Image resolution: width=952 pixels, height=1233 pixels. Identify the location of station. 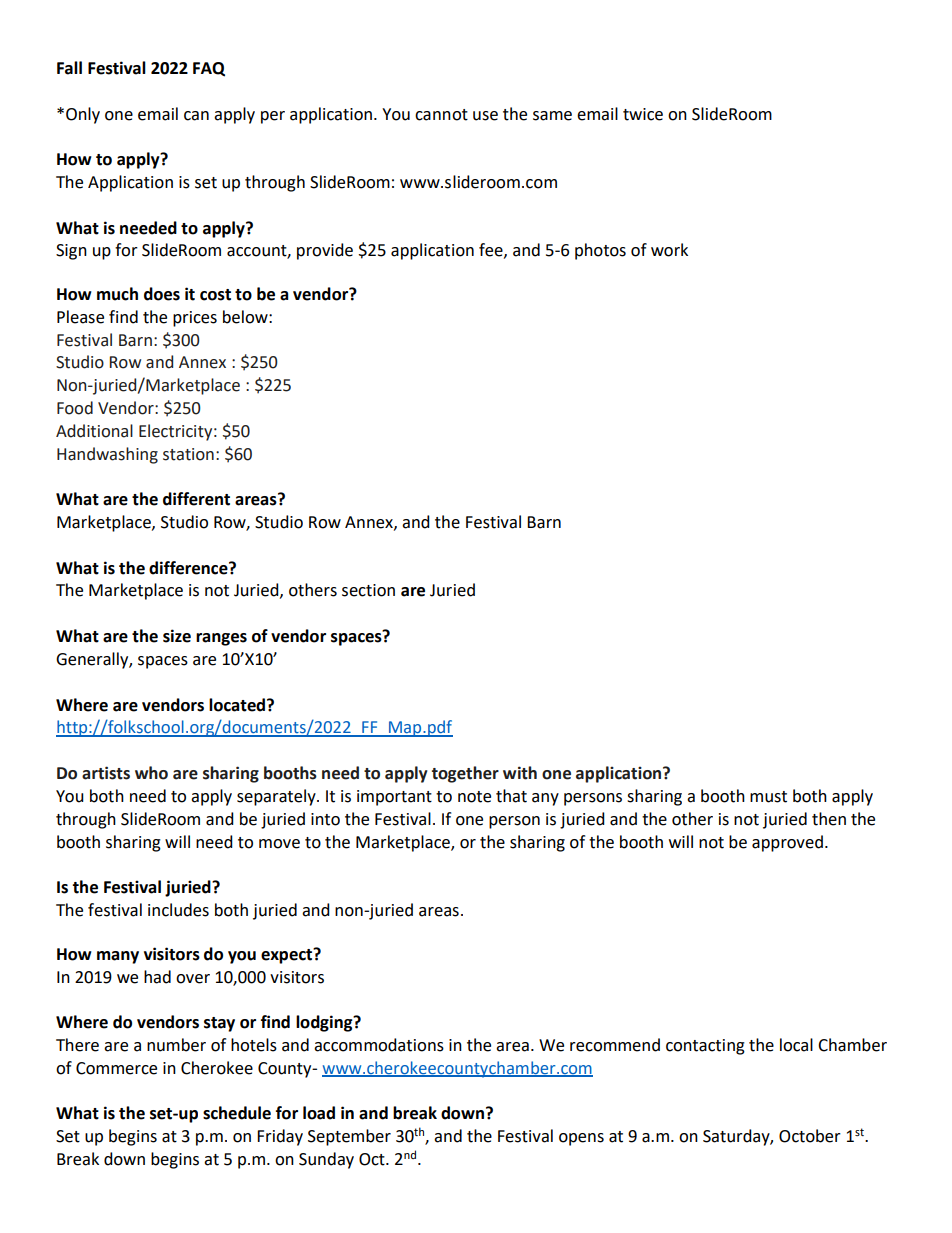
(188, 454).
